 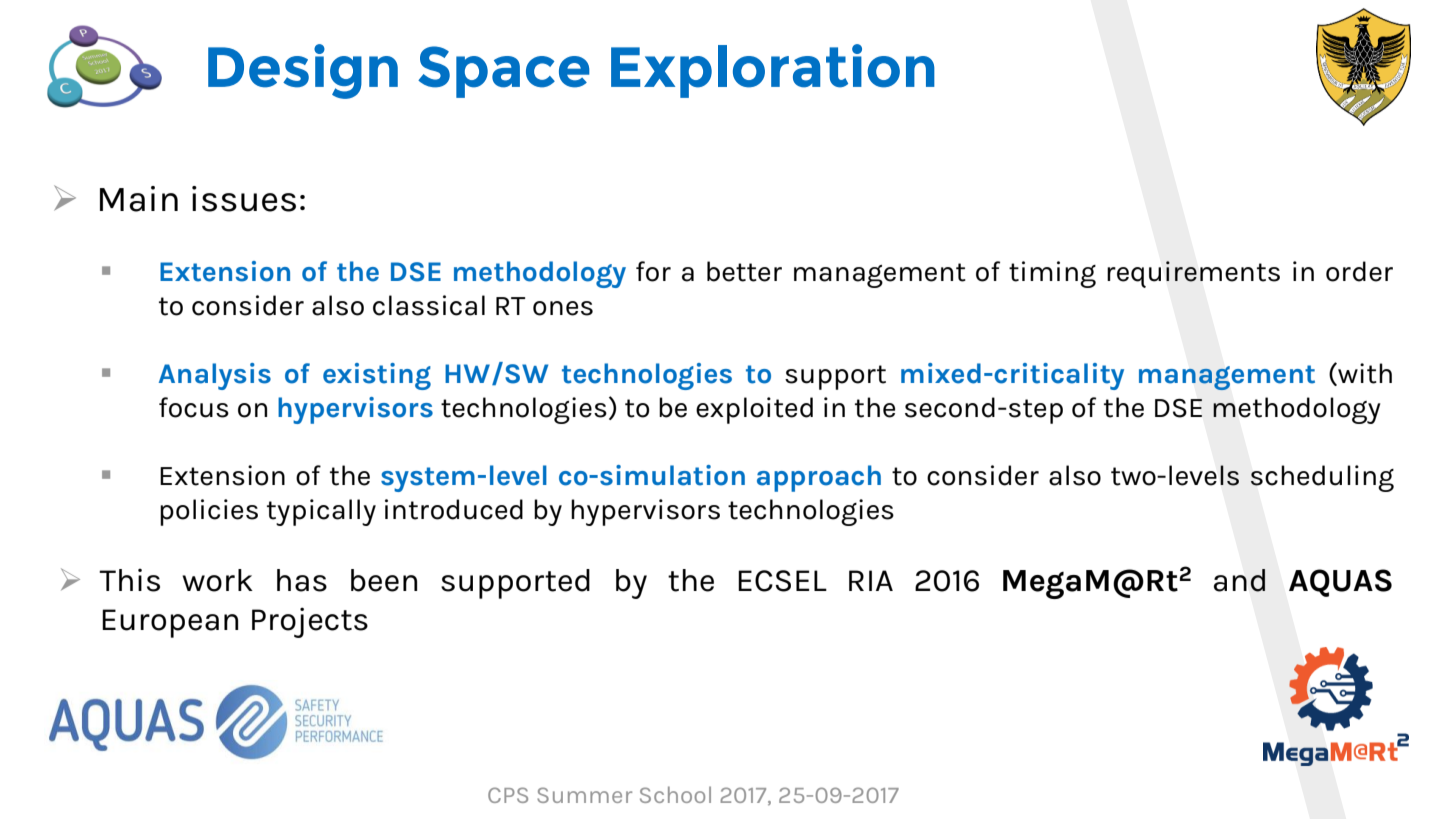 I want to click on School, so click(x=675, y=794).
